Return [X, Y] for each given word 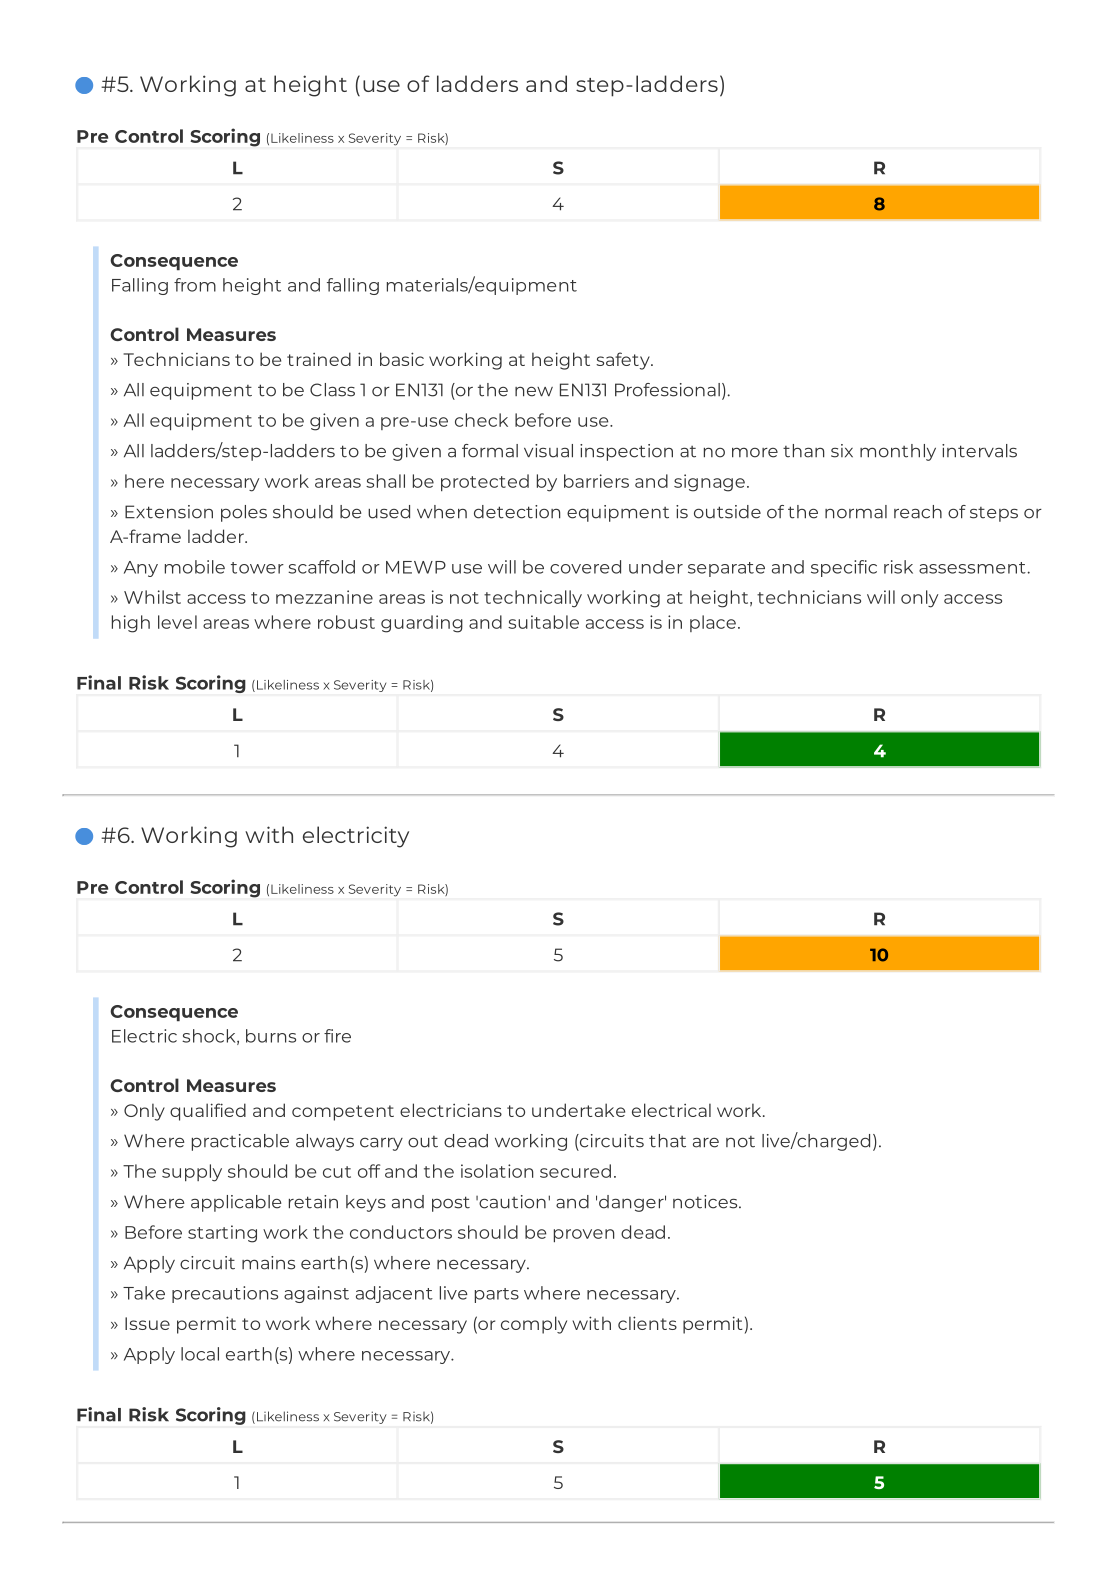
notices [706, 1202]
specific [844, 568]
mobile [195, 567]
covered [585, 567]
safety [624, 361]
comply [534, 1325]
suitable [543, 622]
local [200, 1354]
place [713, 623]
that [667, 1141]
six [842, 451]
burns [271, 1036]
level [177, 622]
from [195, 285]
